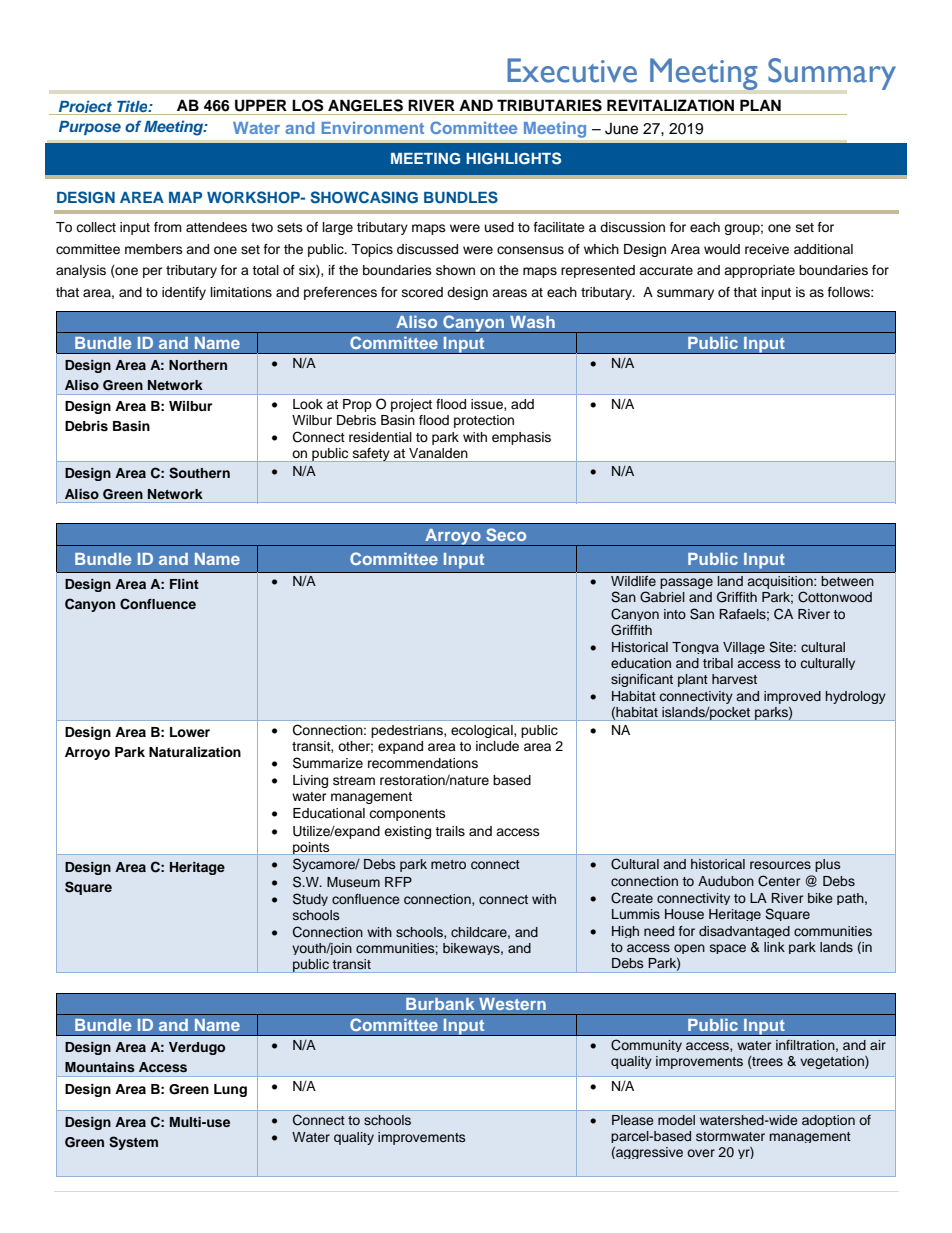  What do you see at coordinates (195, 752) in the document?
I see `Naturalization` at bounding box center [195, 752].
